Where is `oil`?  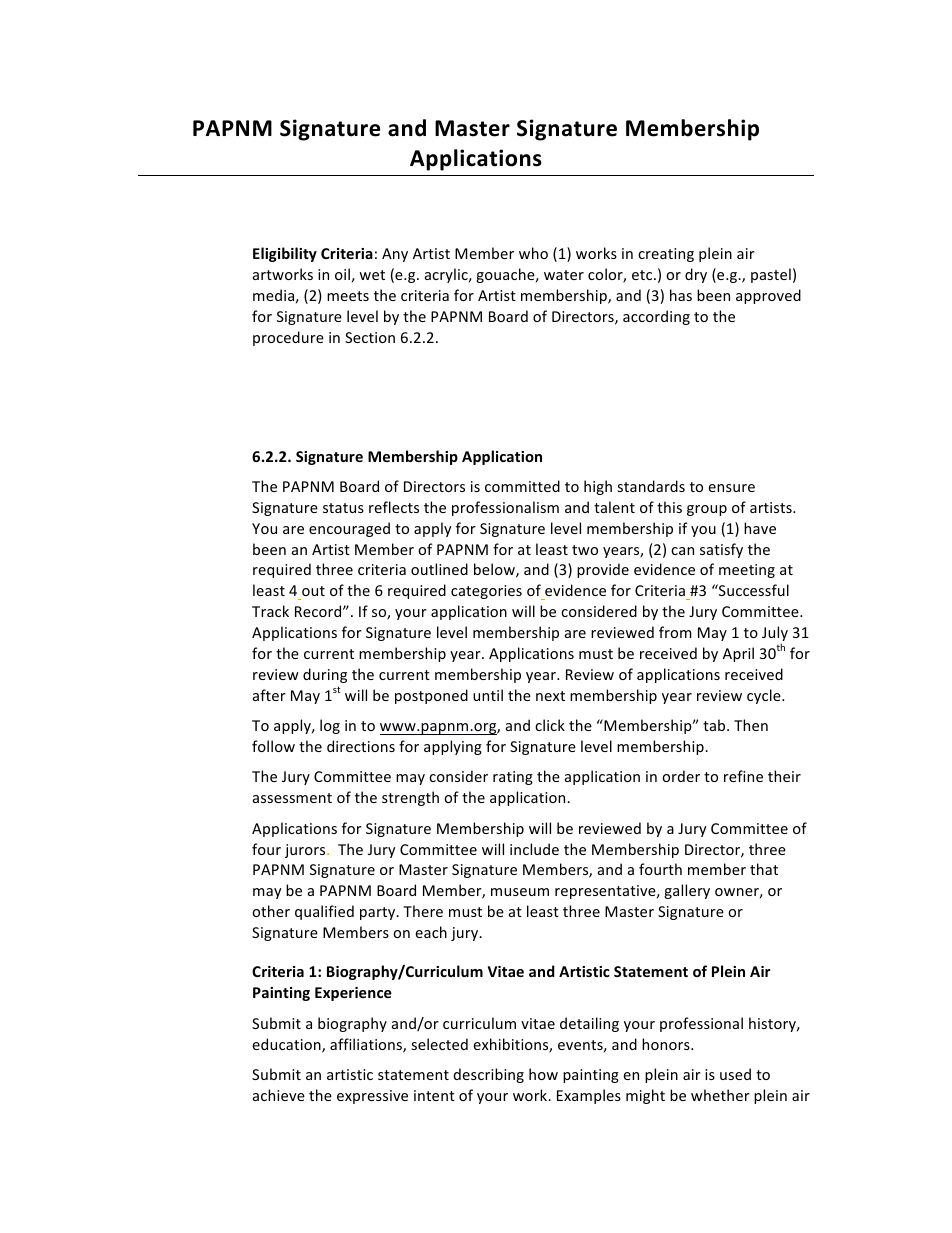
oil is located at coordinates (342, 274).
